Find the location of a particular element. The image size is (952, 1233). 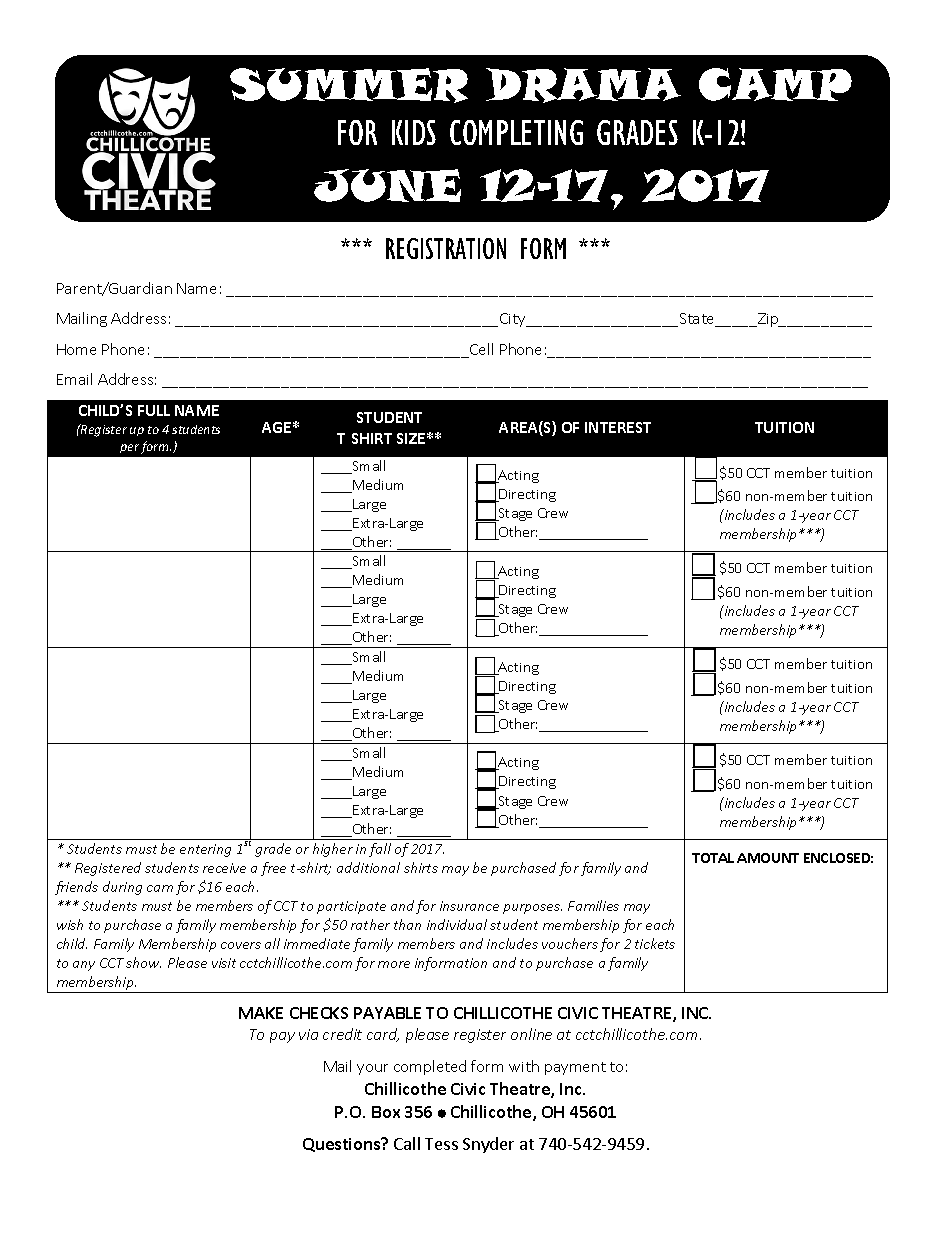

KIDS is located at coordinates (414, 132).
